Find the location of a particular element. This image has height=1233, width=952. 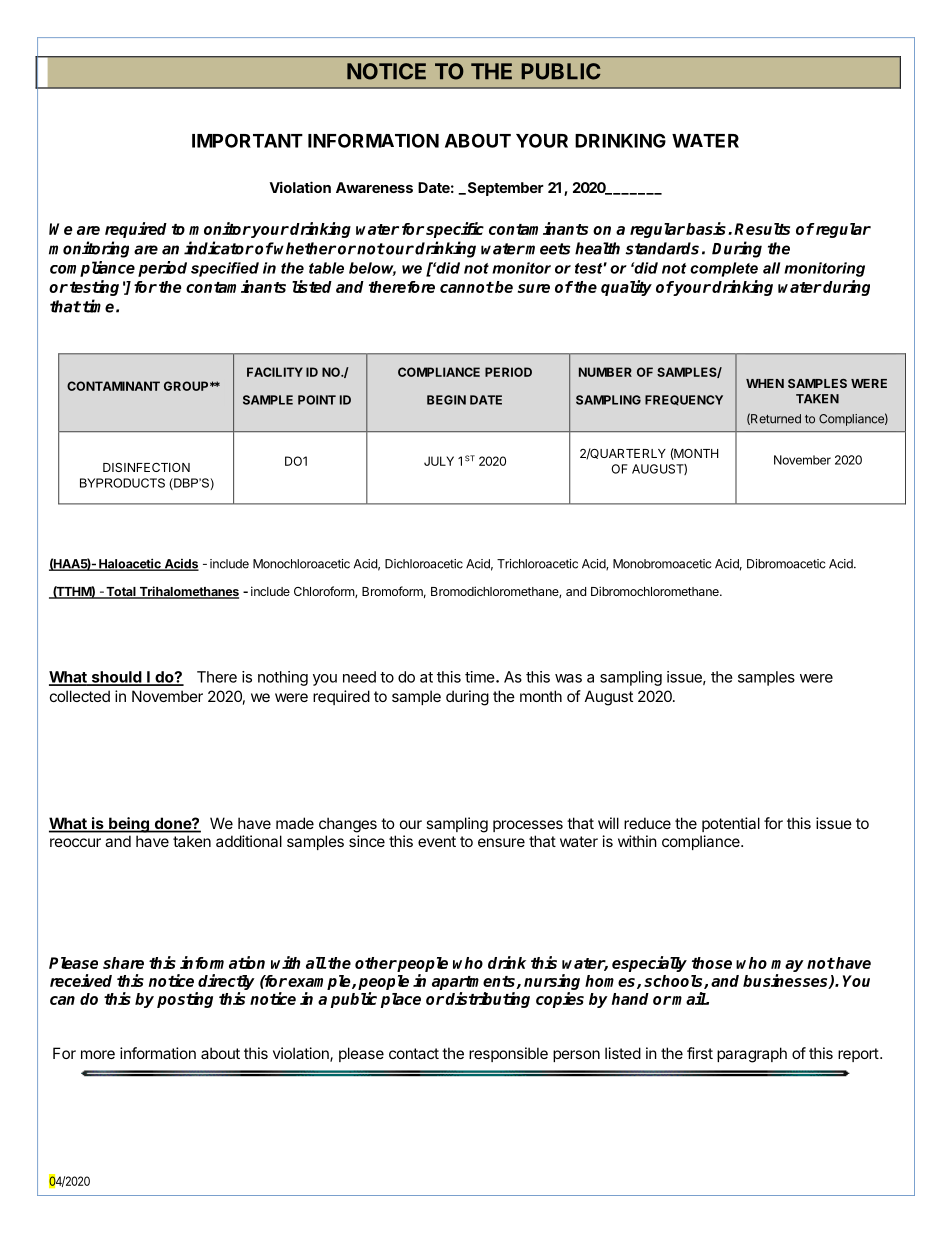

Trihalomethanes is located at coordinates (188, 592).
